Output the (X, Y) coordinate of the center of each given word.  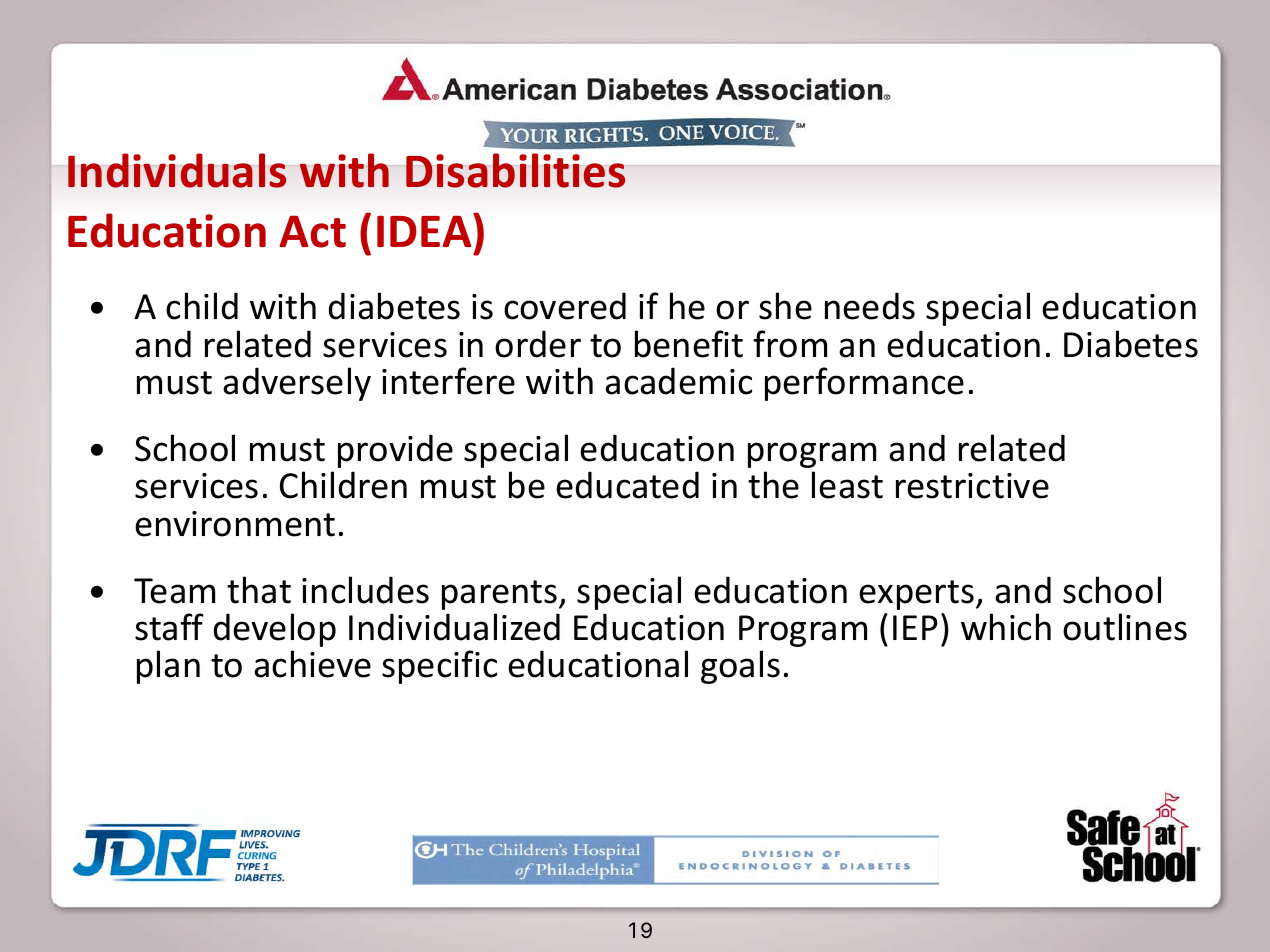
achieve (312, 664)
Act (312, 231)
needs (870, 306)
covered (565, 306)
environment (235, 524)
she (785, 306)
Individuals (177, 170)
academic (678, 381)
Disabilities (515, 170)
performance (864, 384)
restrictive (972, 486)
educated (627, 485)
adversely (297, 384)
